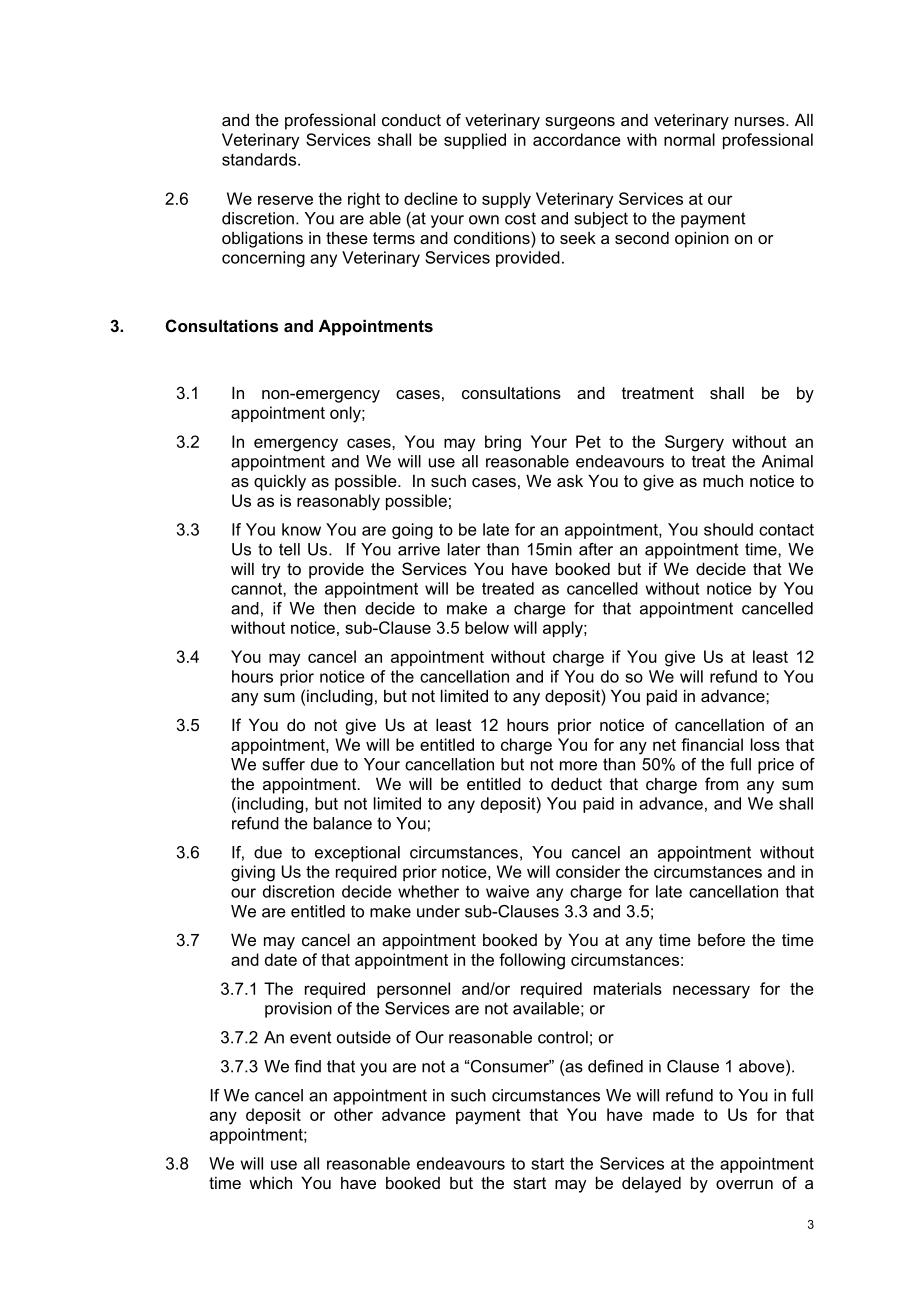 The height and width of the page is (1307, 924). I want to click on Surgery, so click(694, 443).
